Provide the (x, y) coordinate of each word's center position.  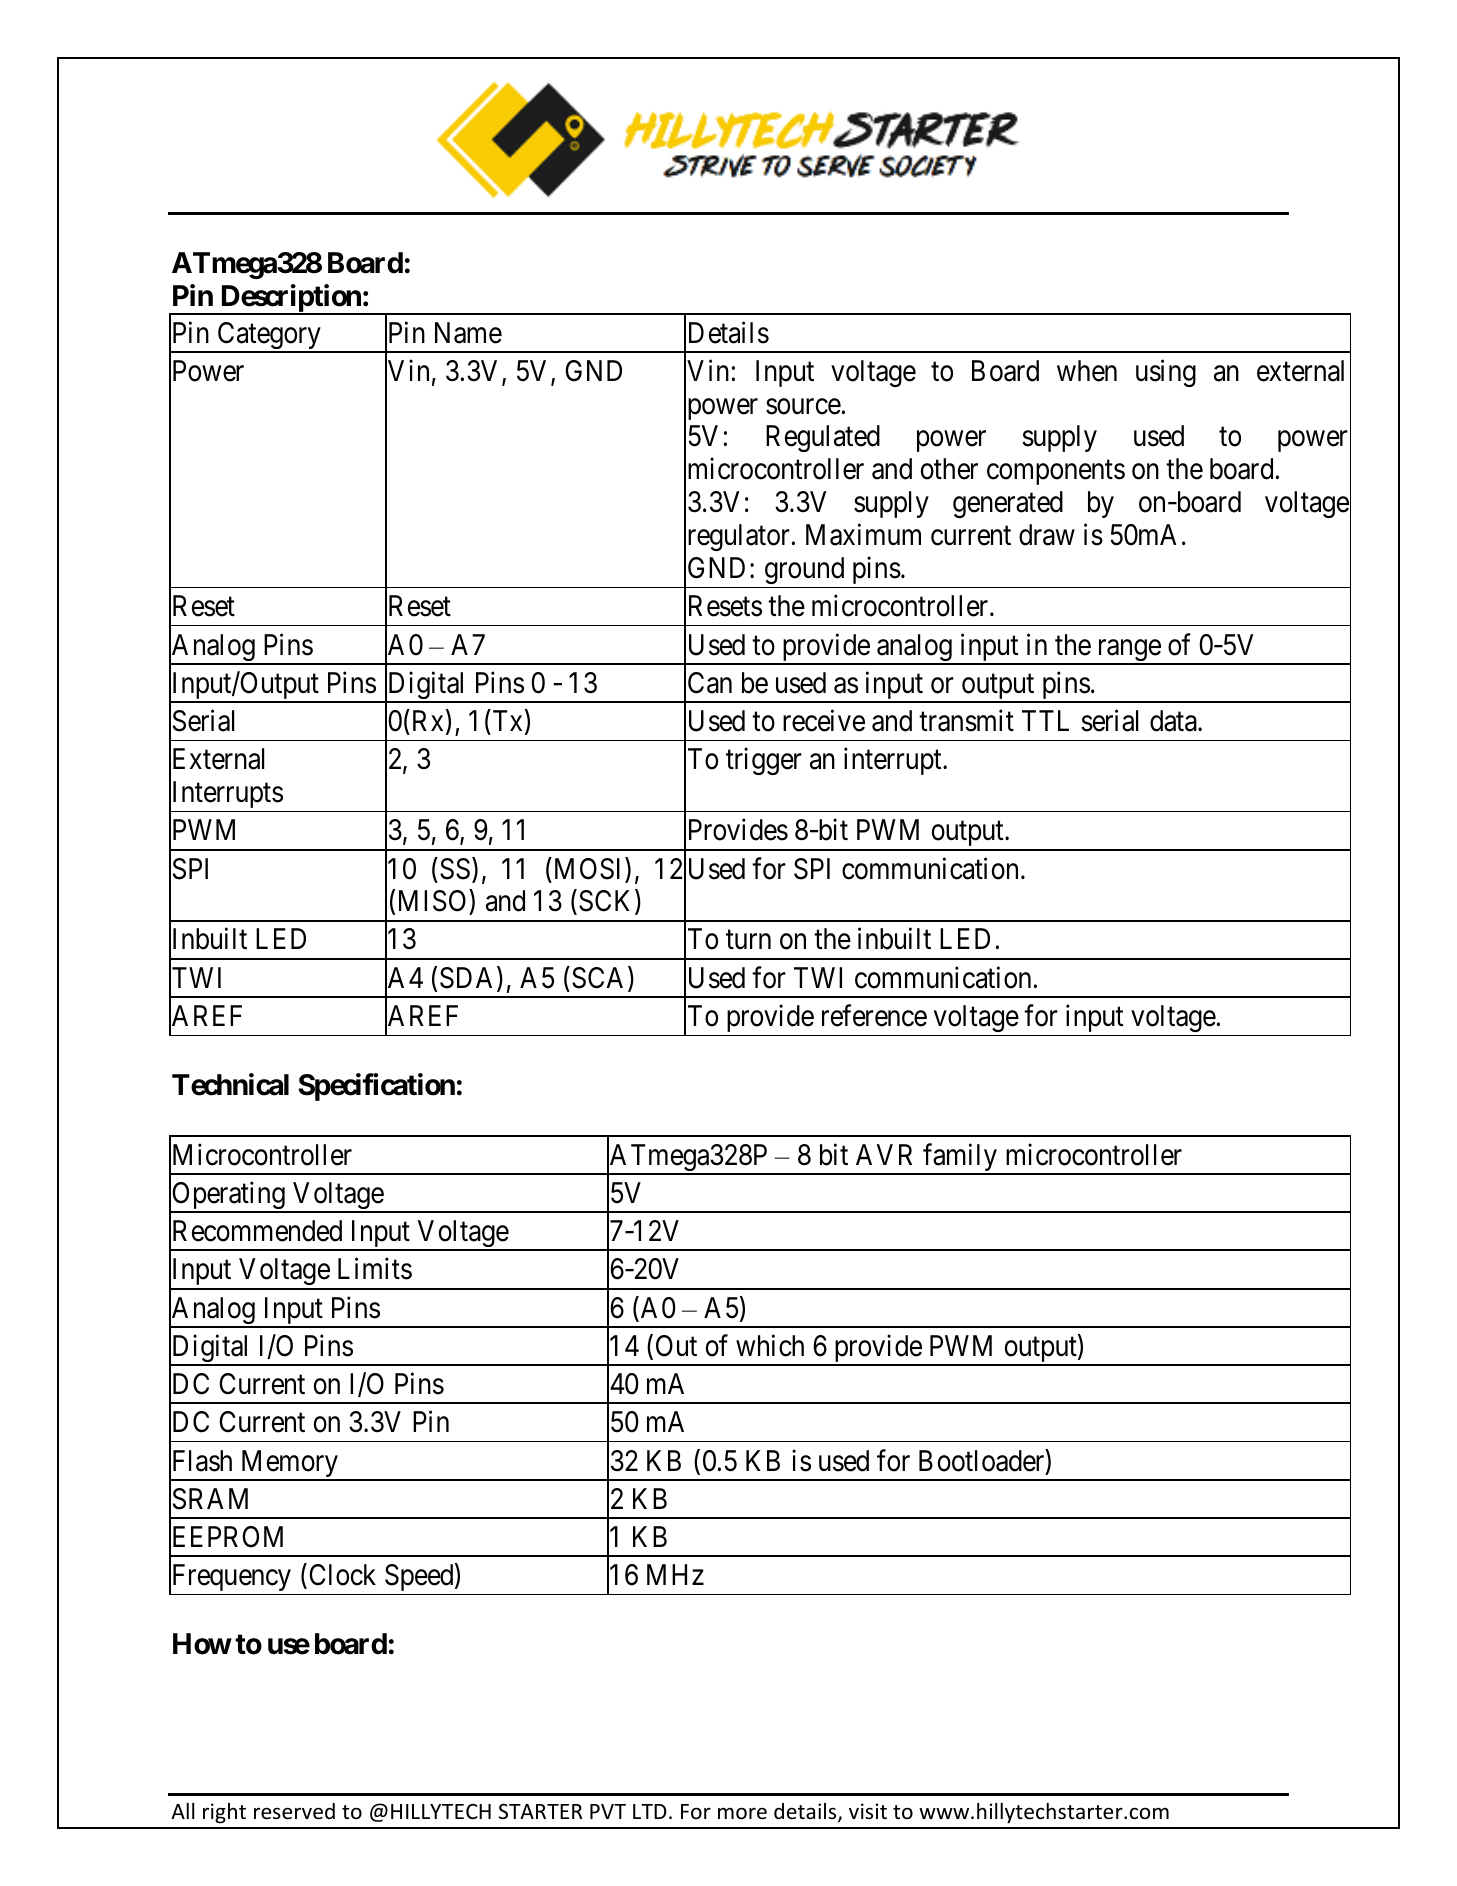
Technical (230, 1085)
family (960, 1158)
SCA (600, 979)
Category (269, 337)
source (803, 406)
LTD (650, 1811)
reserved (294, 1811)
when (1087, 371)
